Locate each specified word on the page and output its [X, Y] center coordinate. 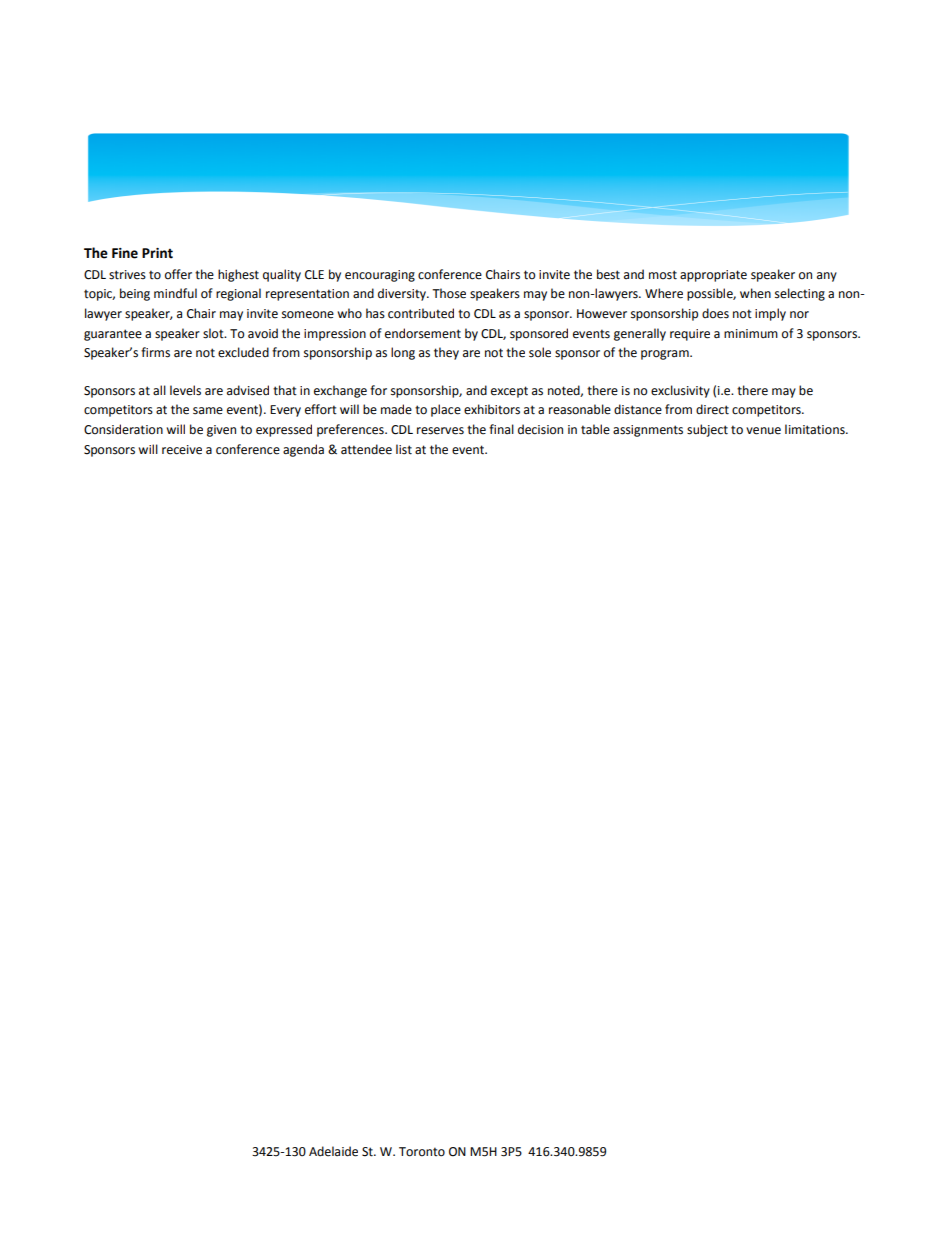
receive [182, 450]
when [755, 293]
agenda [303, 450]
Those [449, 293]
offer [178, 274]
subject [707, 430]
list [404, 449]
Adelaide [333, 1151]
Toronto [422, 1152]
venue [763, 431]
